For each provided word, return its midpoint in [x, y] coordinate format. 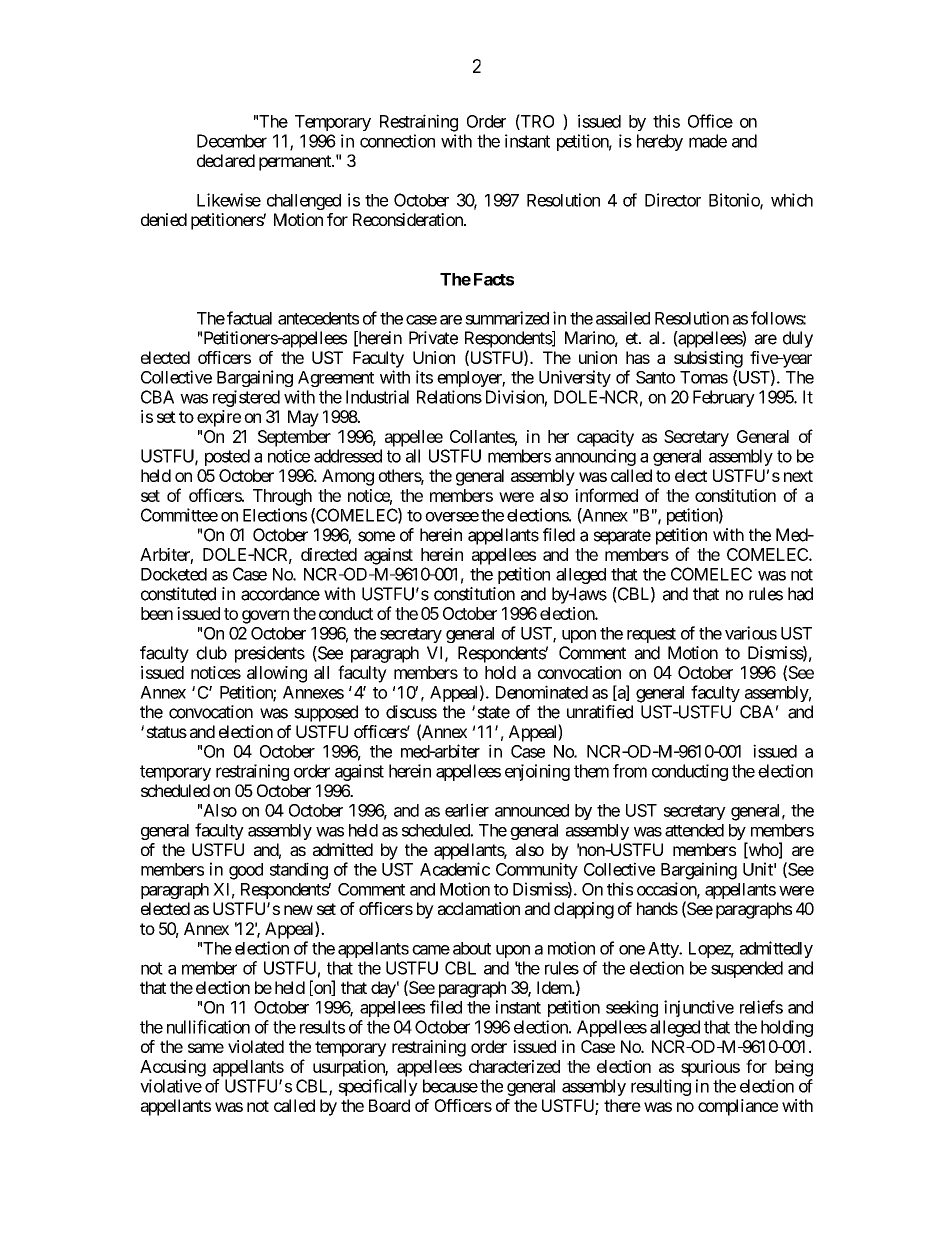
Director [673, 200]
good [246, 871]
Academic [455, 869]
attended [694, 830]
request [651, 635]
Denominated [542, 692]
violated [256, 1046]
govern [265, 617]
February [724, 398]
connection [397, 141]
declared [226, 160]
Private [433, 338]
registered [246, 398]
